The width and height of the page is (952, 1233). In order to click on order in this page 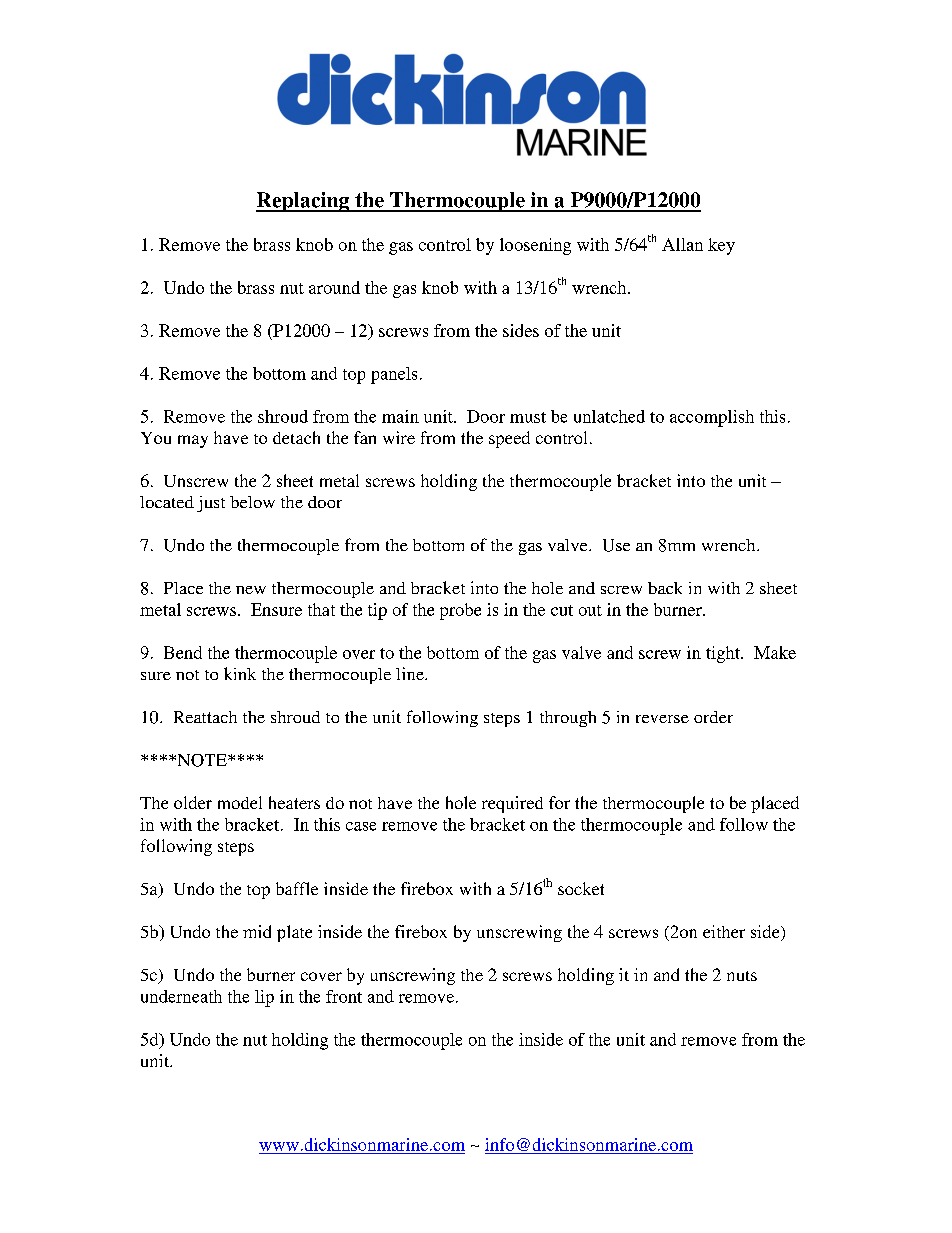, I will do `click(713, 717)`.
